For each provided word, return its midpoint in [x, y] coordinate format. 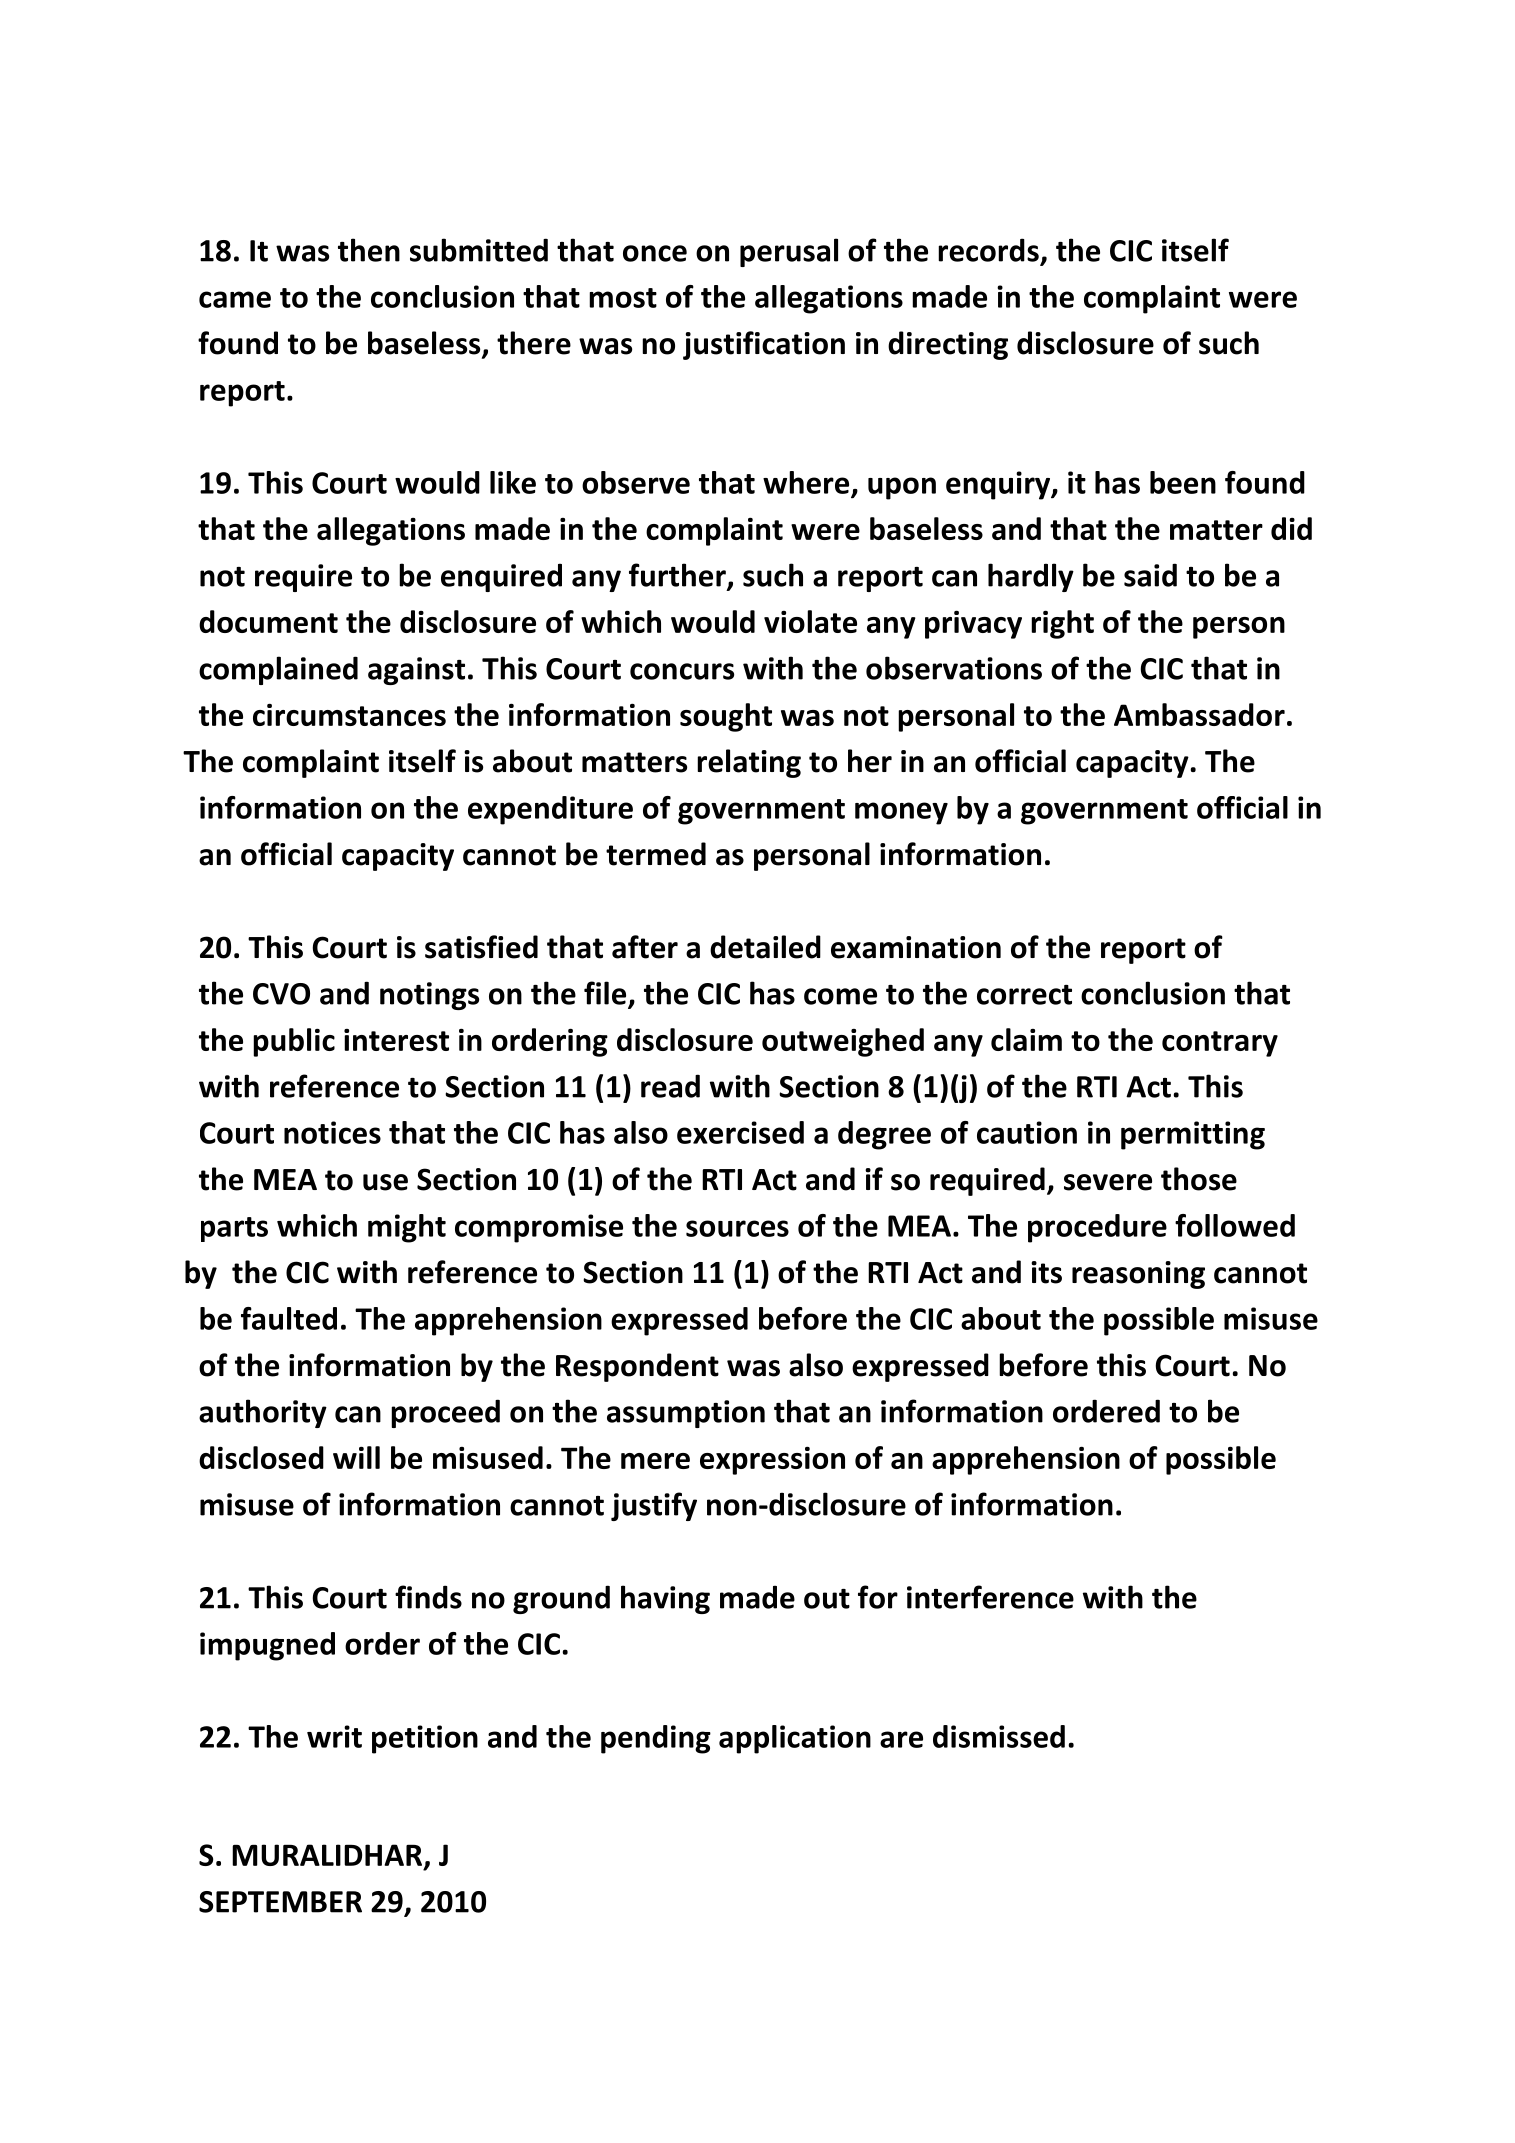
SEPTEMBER [280, 1902]
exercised [740, 1132]
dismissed [999, 1736]
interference [990, 1597]
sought [726, 717]
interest [396, 1040]
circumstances [349, 714]
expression [772, 1461]
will [356, 1457]
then [369, 250]
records [988, 250]
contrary [1220, 1044]
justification [764, 345]
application [795, 1739]
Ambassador [1199, 714]
